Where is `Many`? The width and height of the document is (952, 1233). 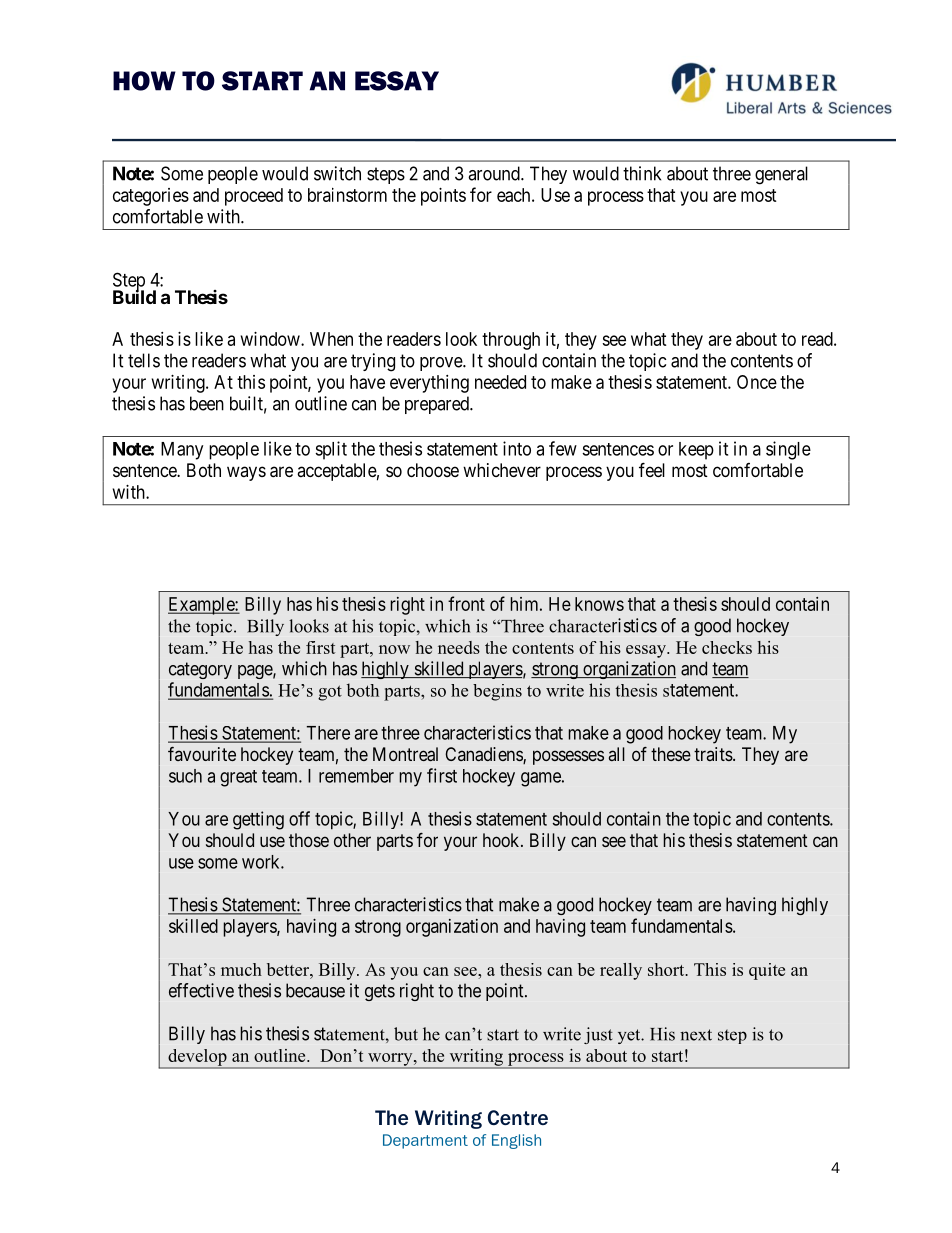
Many is located at coordinates (182, 451).
